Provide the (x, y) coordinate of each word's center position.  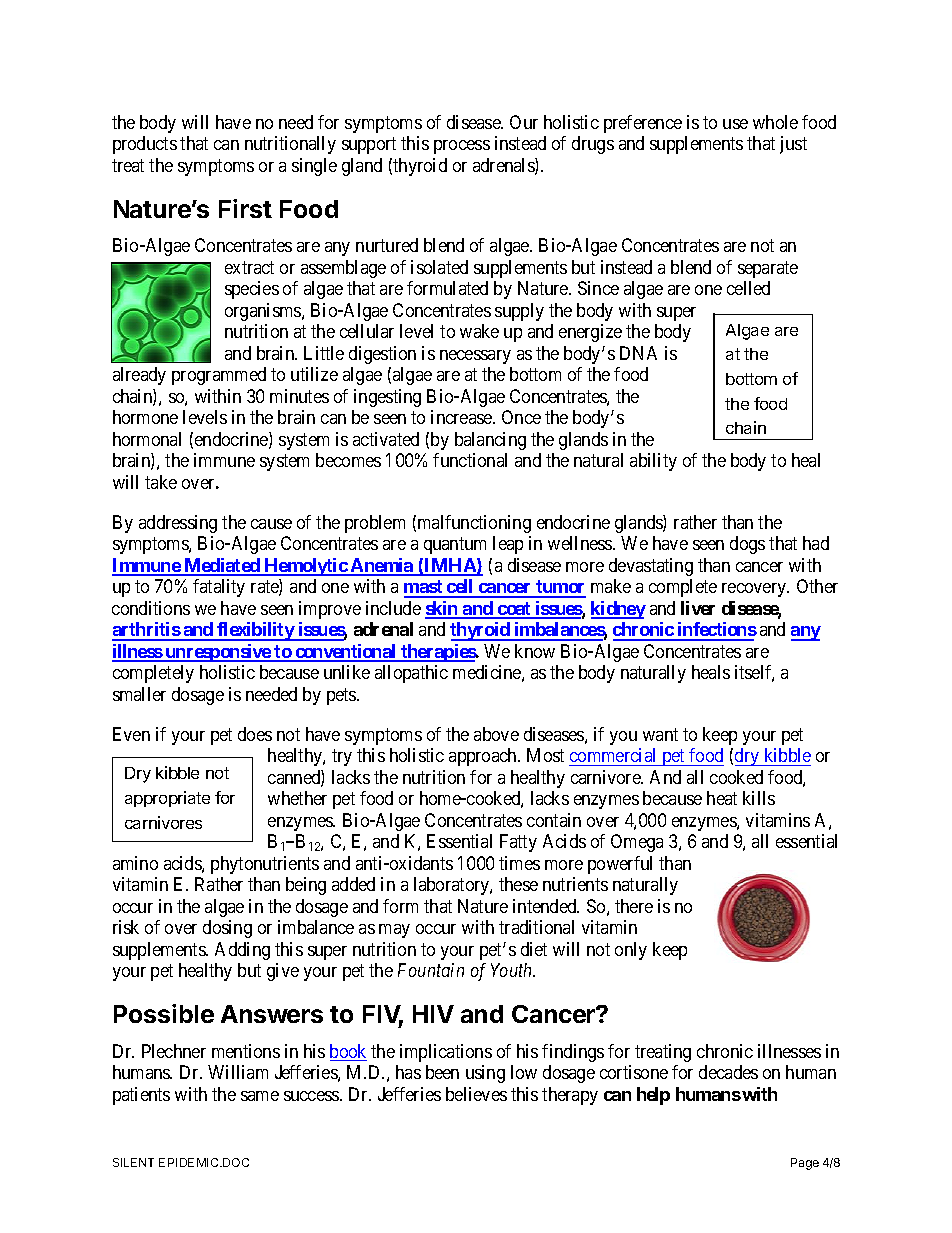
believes (476, 1094)
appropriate (167, 799)
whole (775, 122)
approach (484, 757)
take (161, 482)
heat (722, 798)
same (260, 1096)
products (145, 145)
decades (728, 1072)
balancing (490, 441)
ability (653, 462)
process (462, 147)
